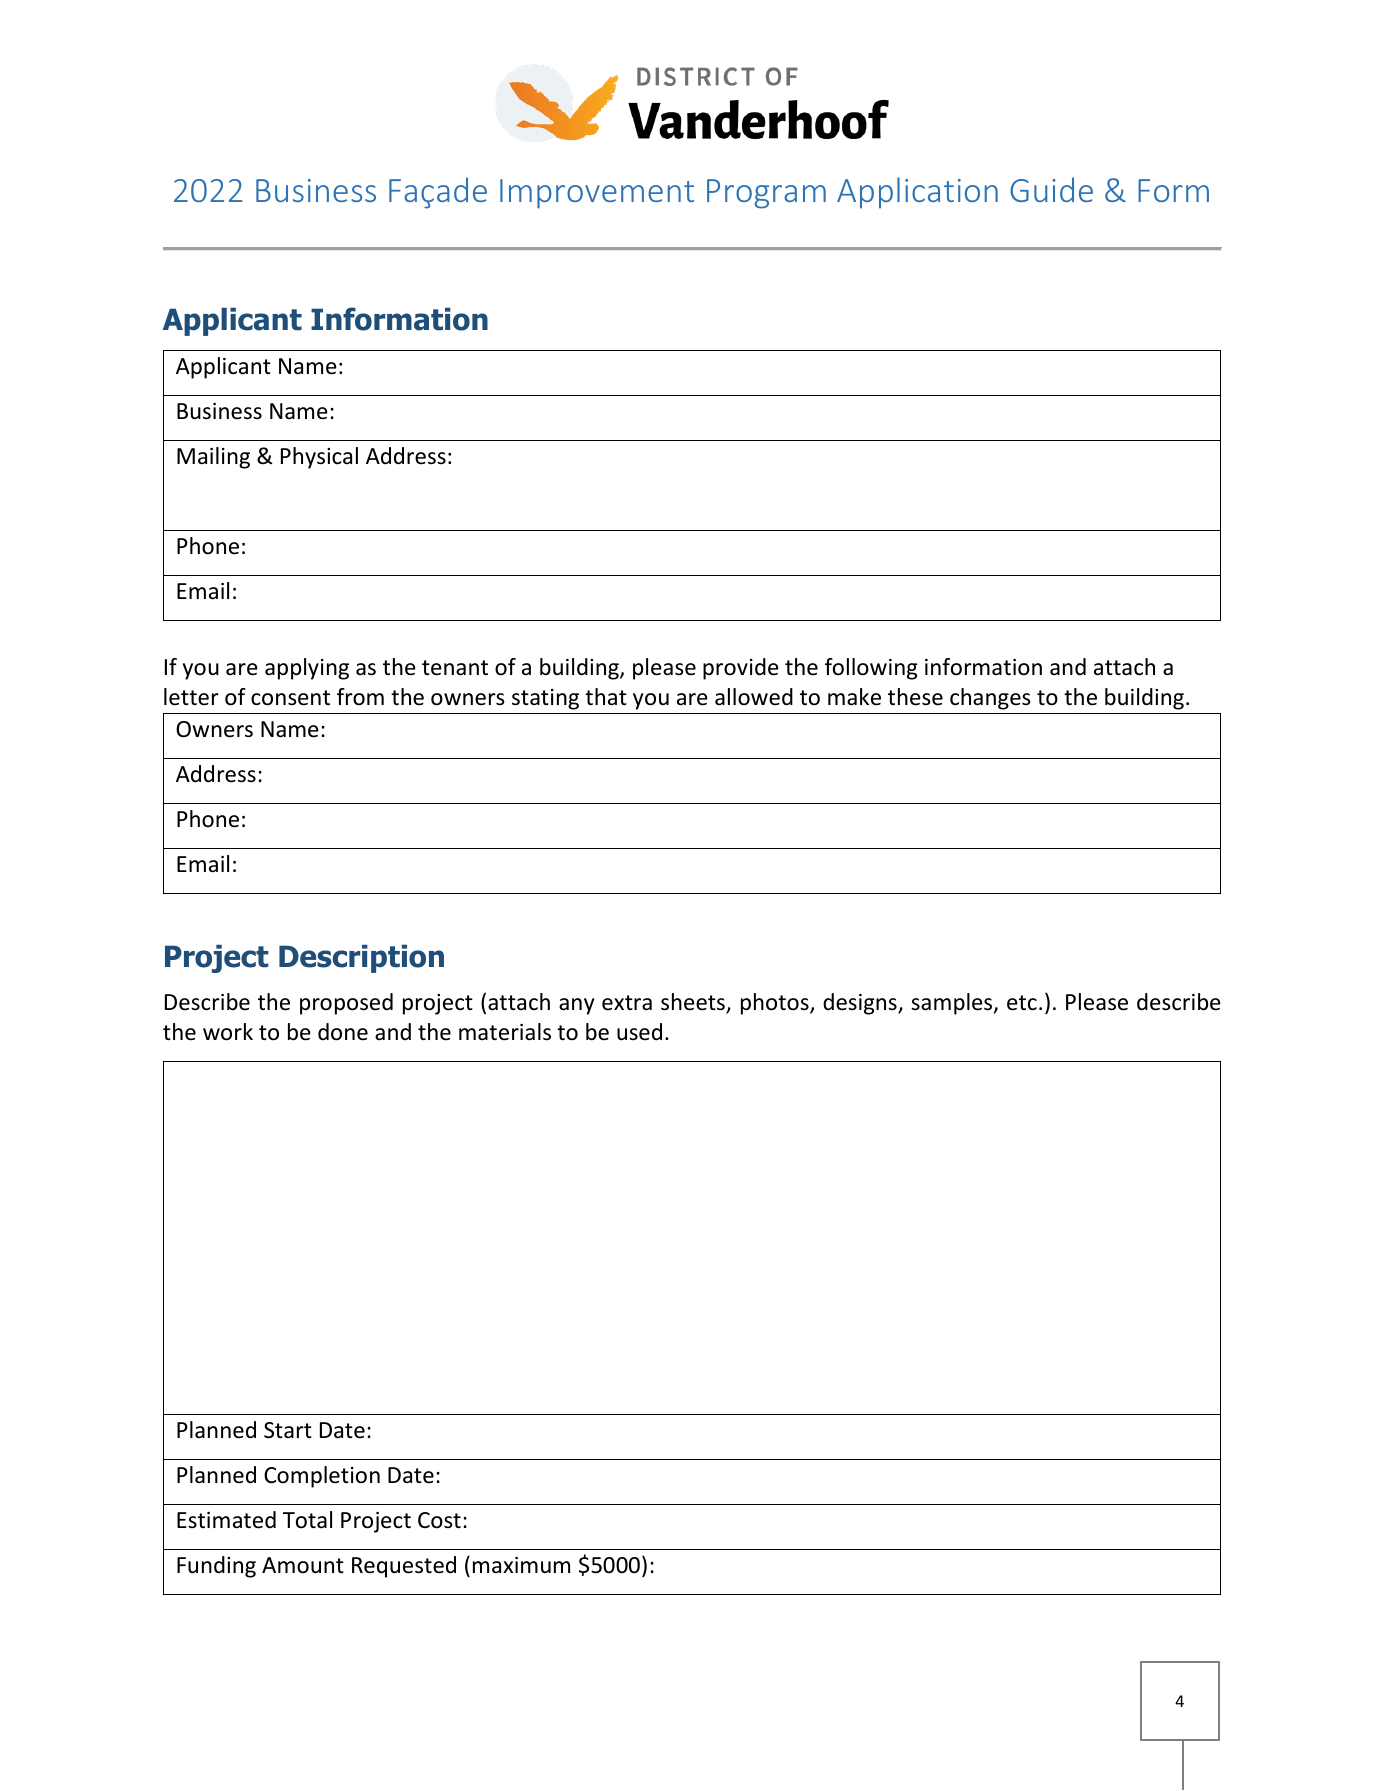  What do you see at coordinates (917, 193) in the page?
I see `Application` at bounding box center [917, 193].
